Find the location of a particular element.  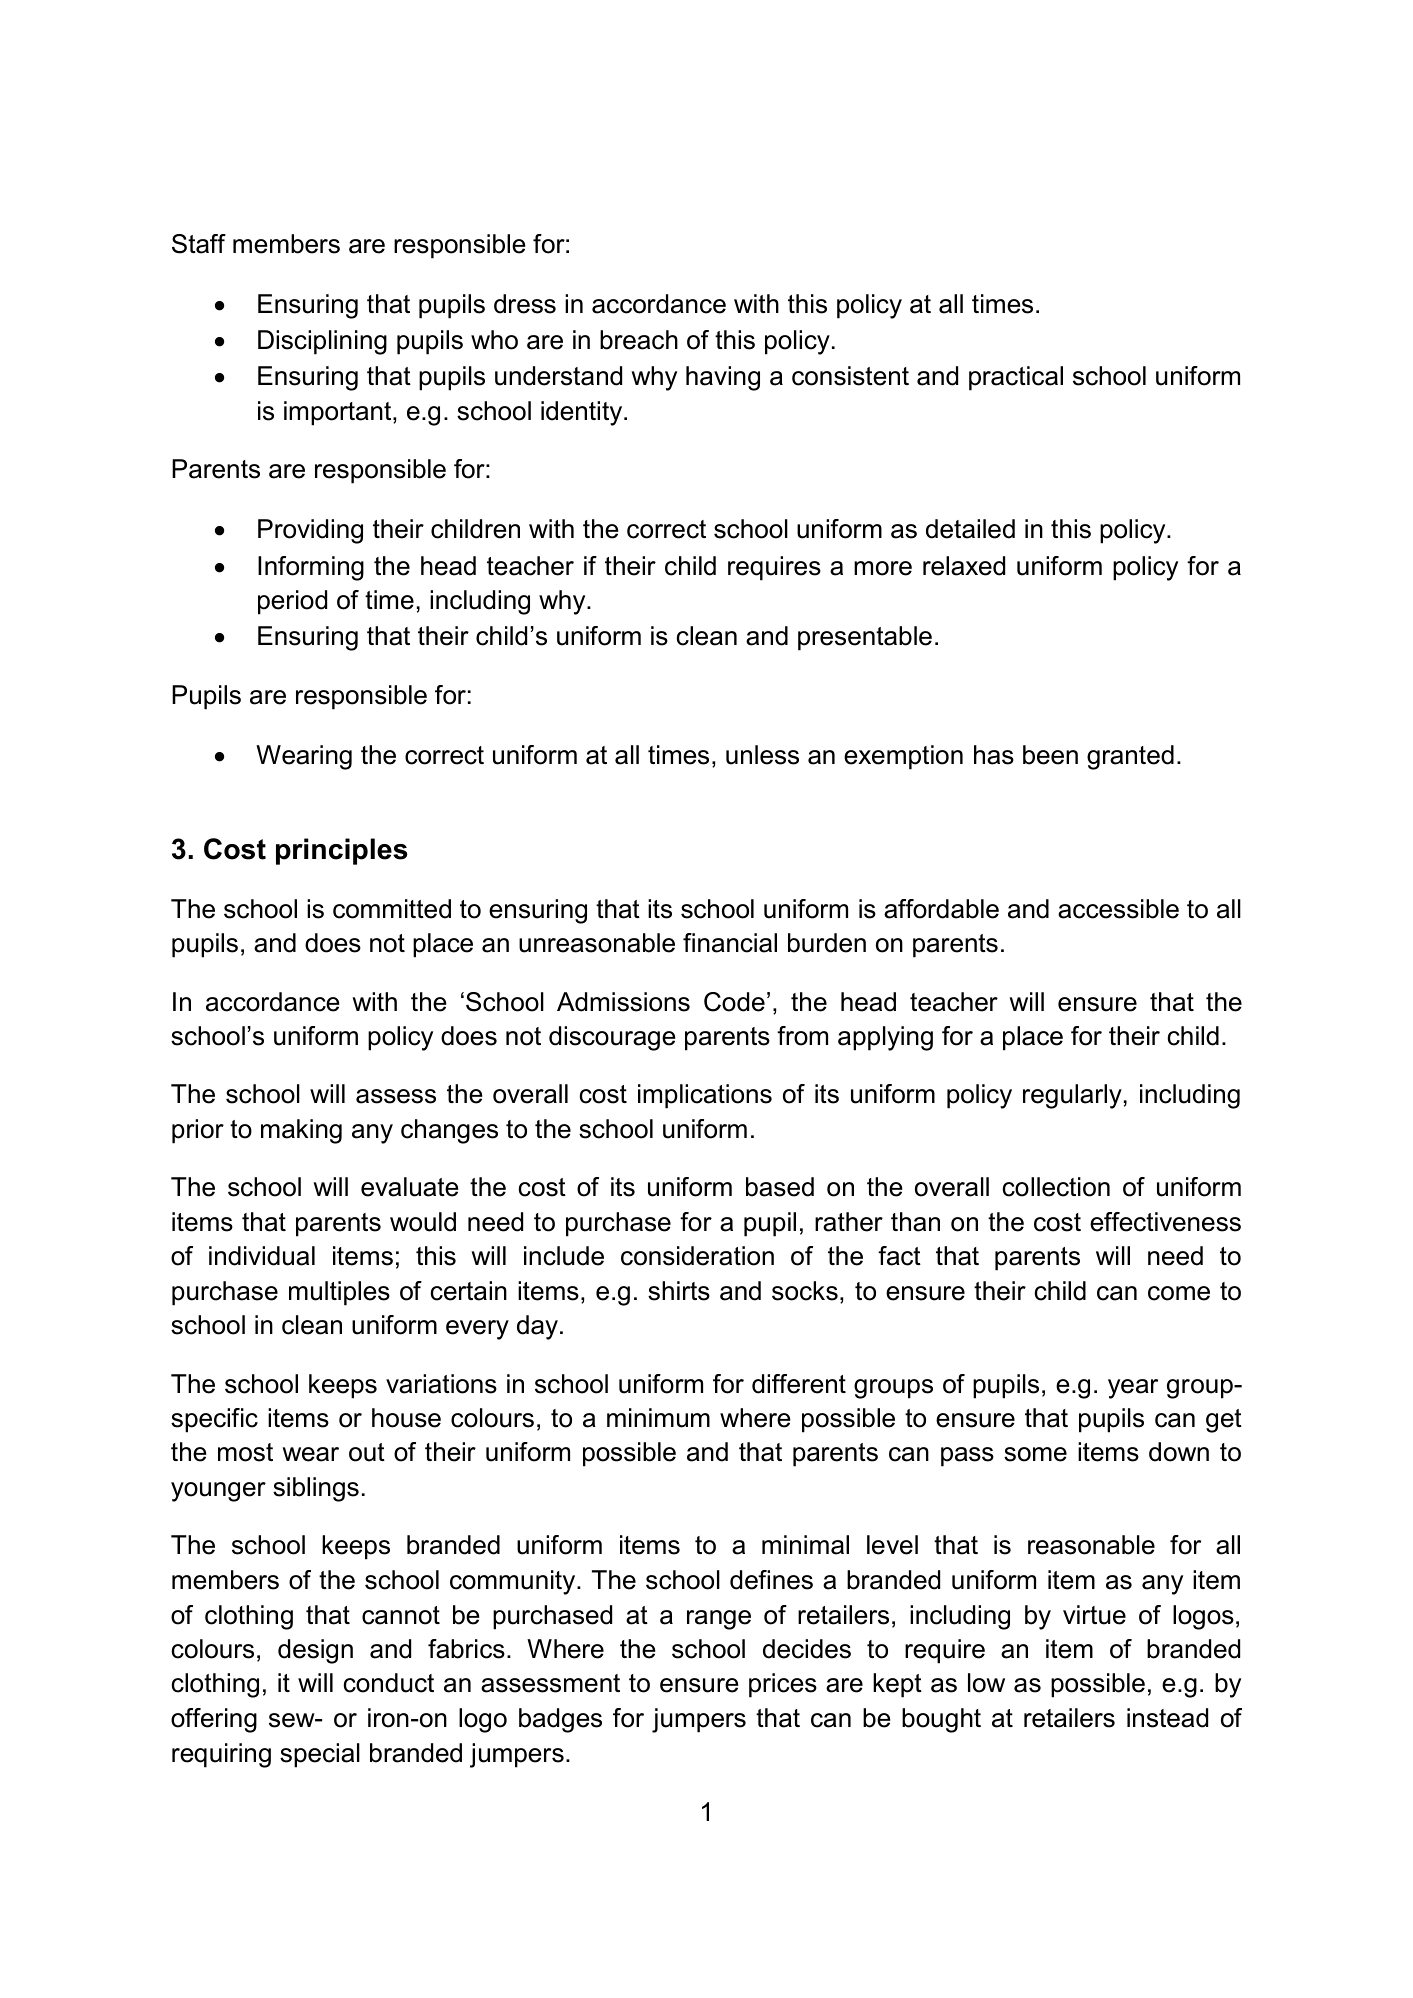

consideration is located at coordinates (697, 1256).
